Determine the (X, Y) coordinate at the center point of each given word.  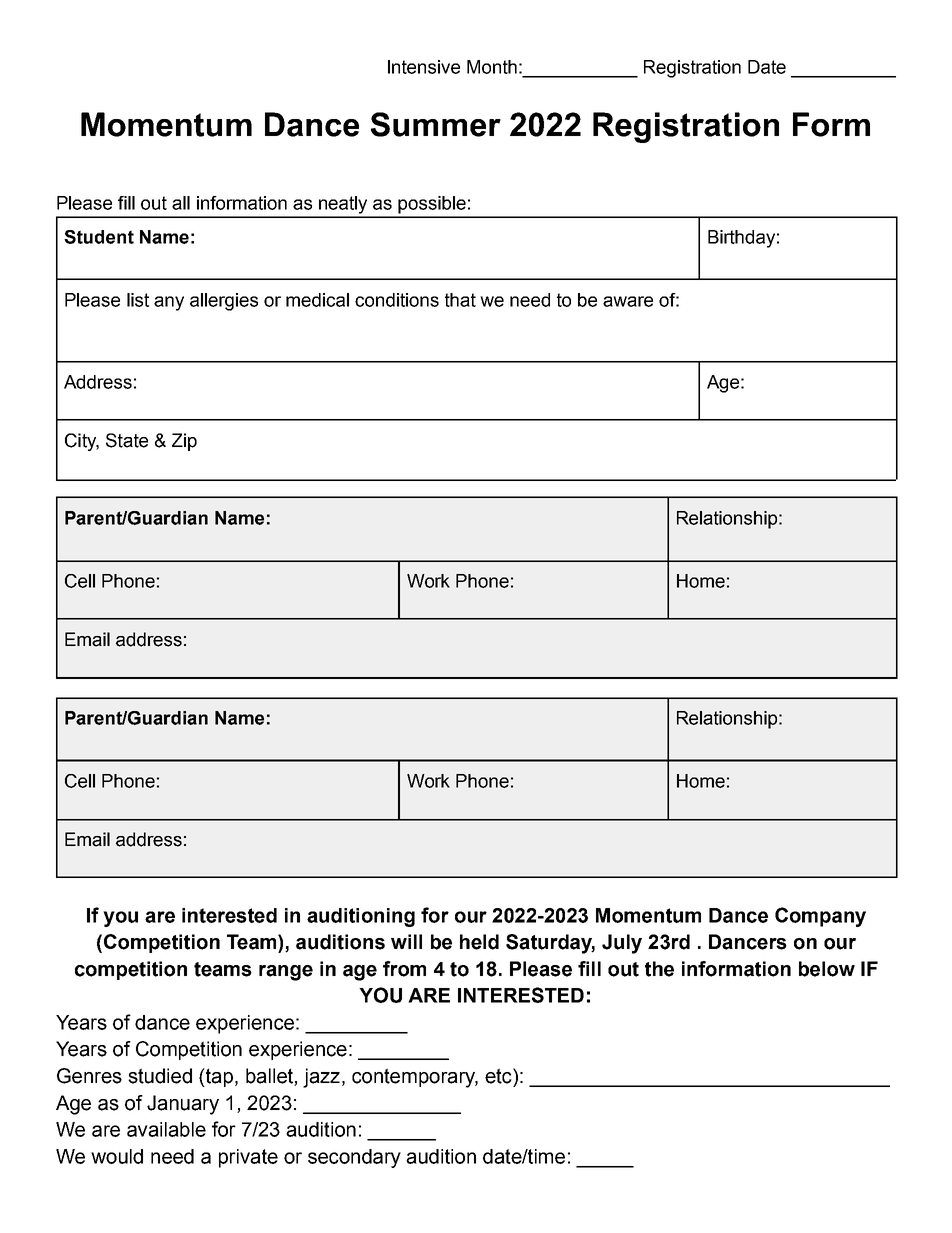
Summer (436, 124)
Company (820, 917)
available (166, 1129)
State (127, 440)
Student (99, 237)
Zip (184, 442)
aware (628, 301)
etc (499, 1076)
